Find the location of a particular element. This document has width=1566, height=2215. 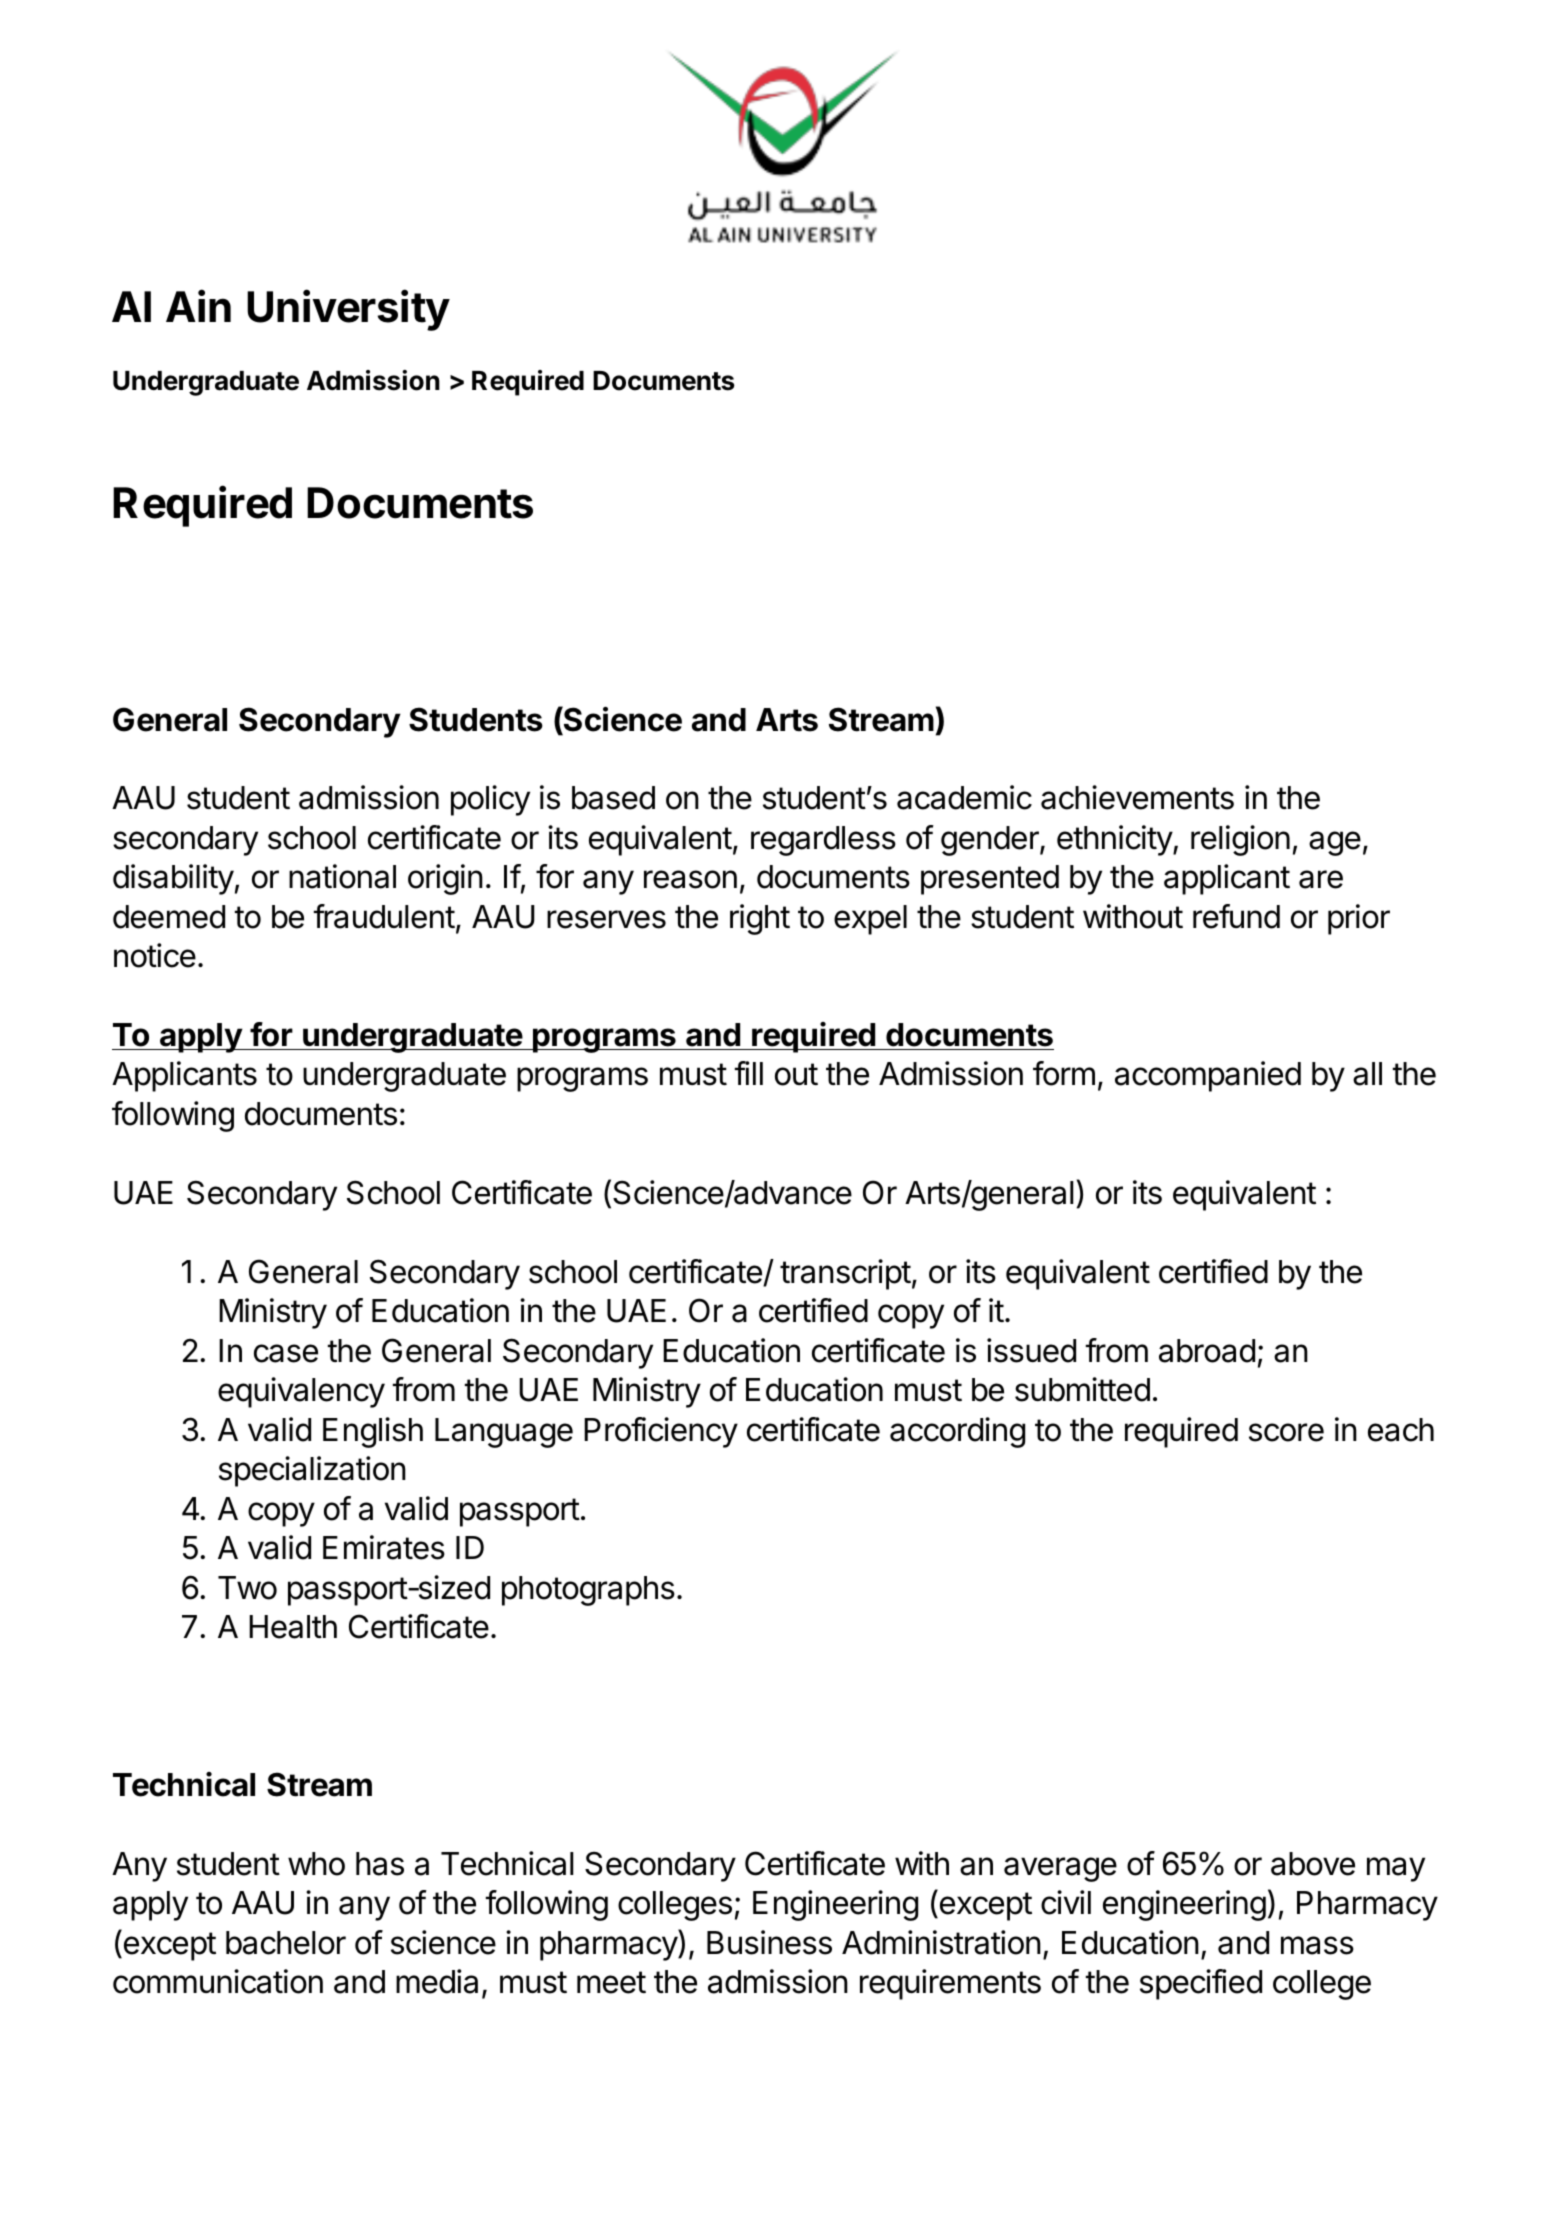

fill is located at coordinates (749, 1073).
